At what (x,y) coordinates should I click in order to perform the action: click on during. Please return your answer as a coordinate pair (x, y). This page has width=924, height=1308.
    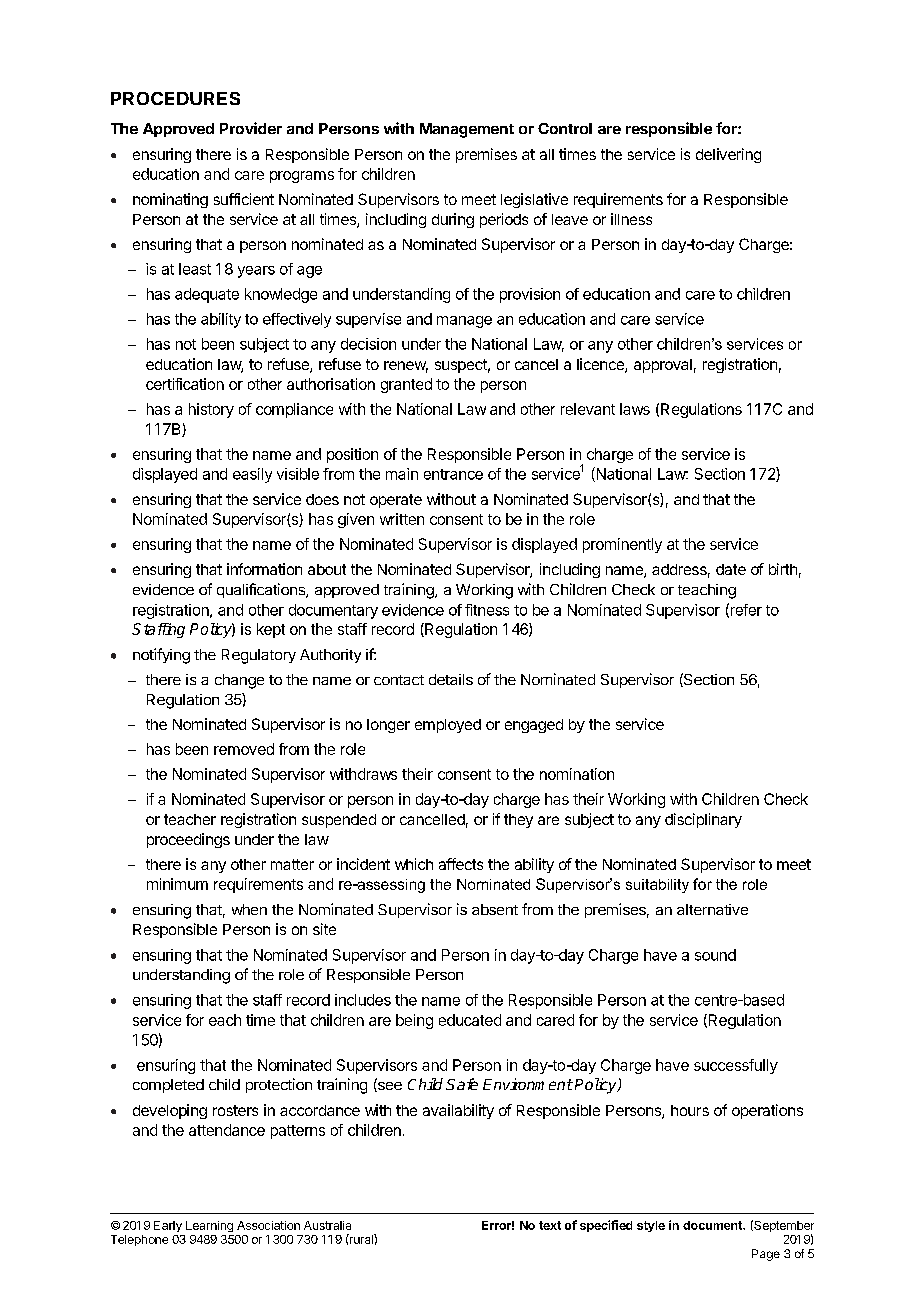
    Looking at the image, I should click on (453, 220).
